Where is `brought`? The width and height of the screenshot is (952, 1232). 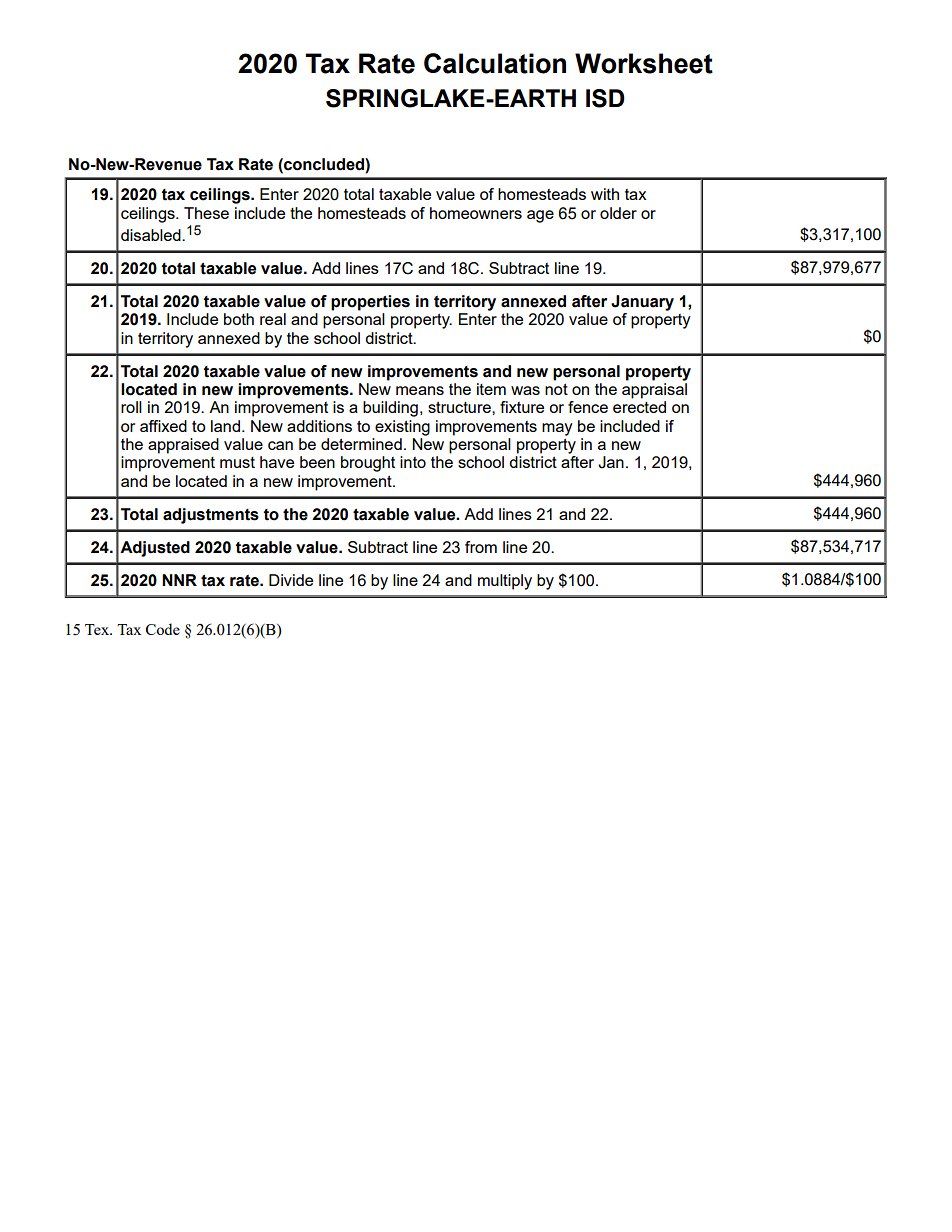
brought is located at coordinates (368, 464).
